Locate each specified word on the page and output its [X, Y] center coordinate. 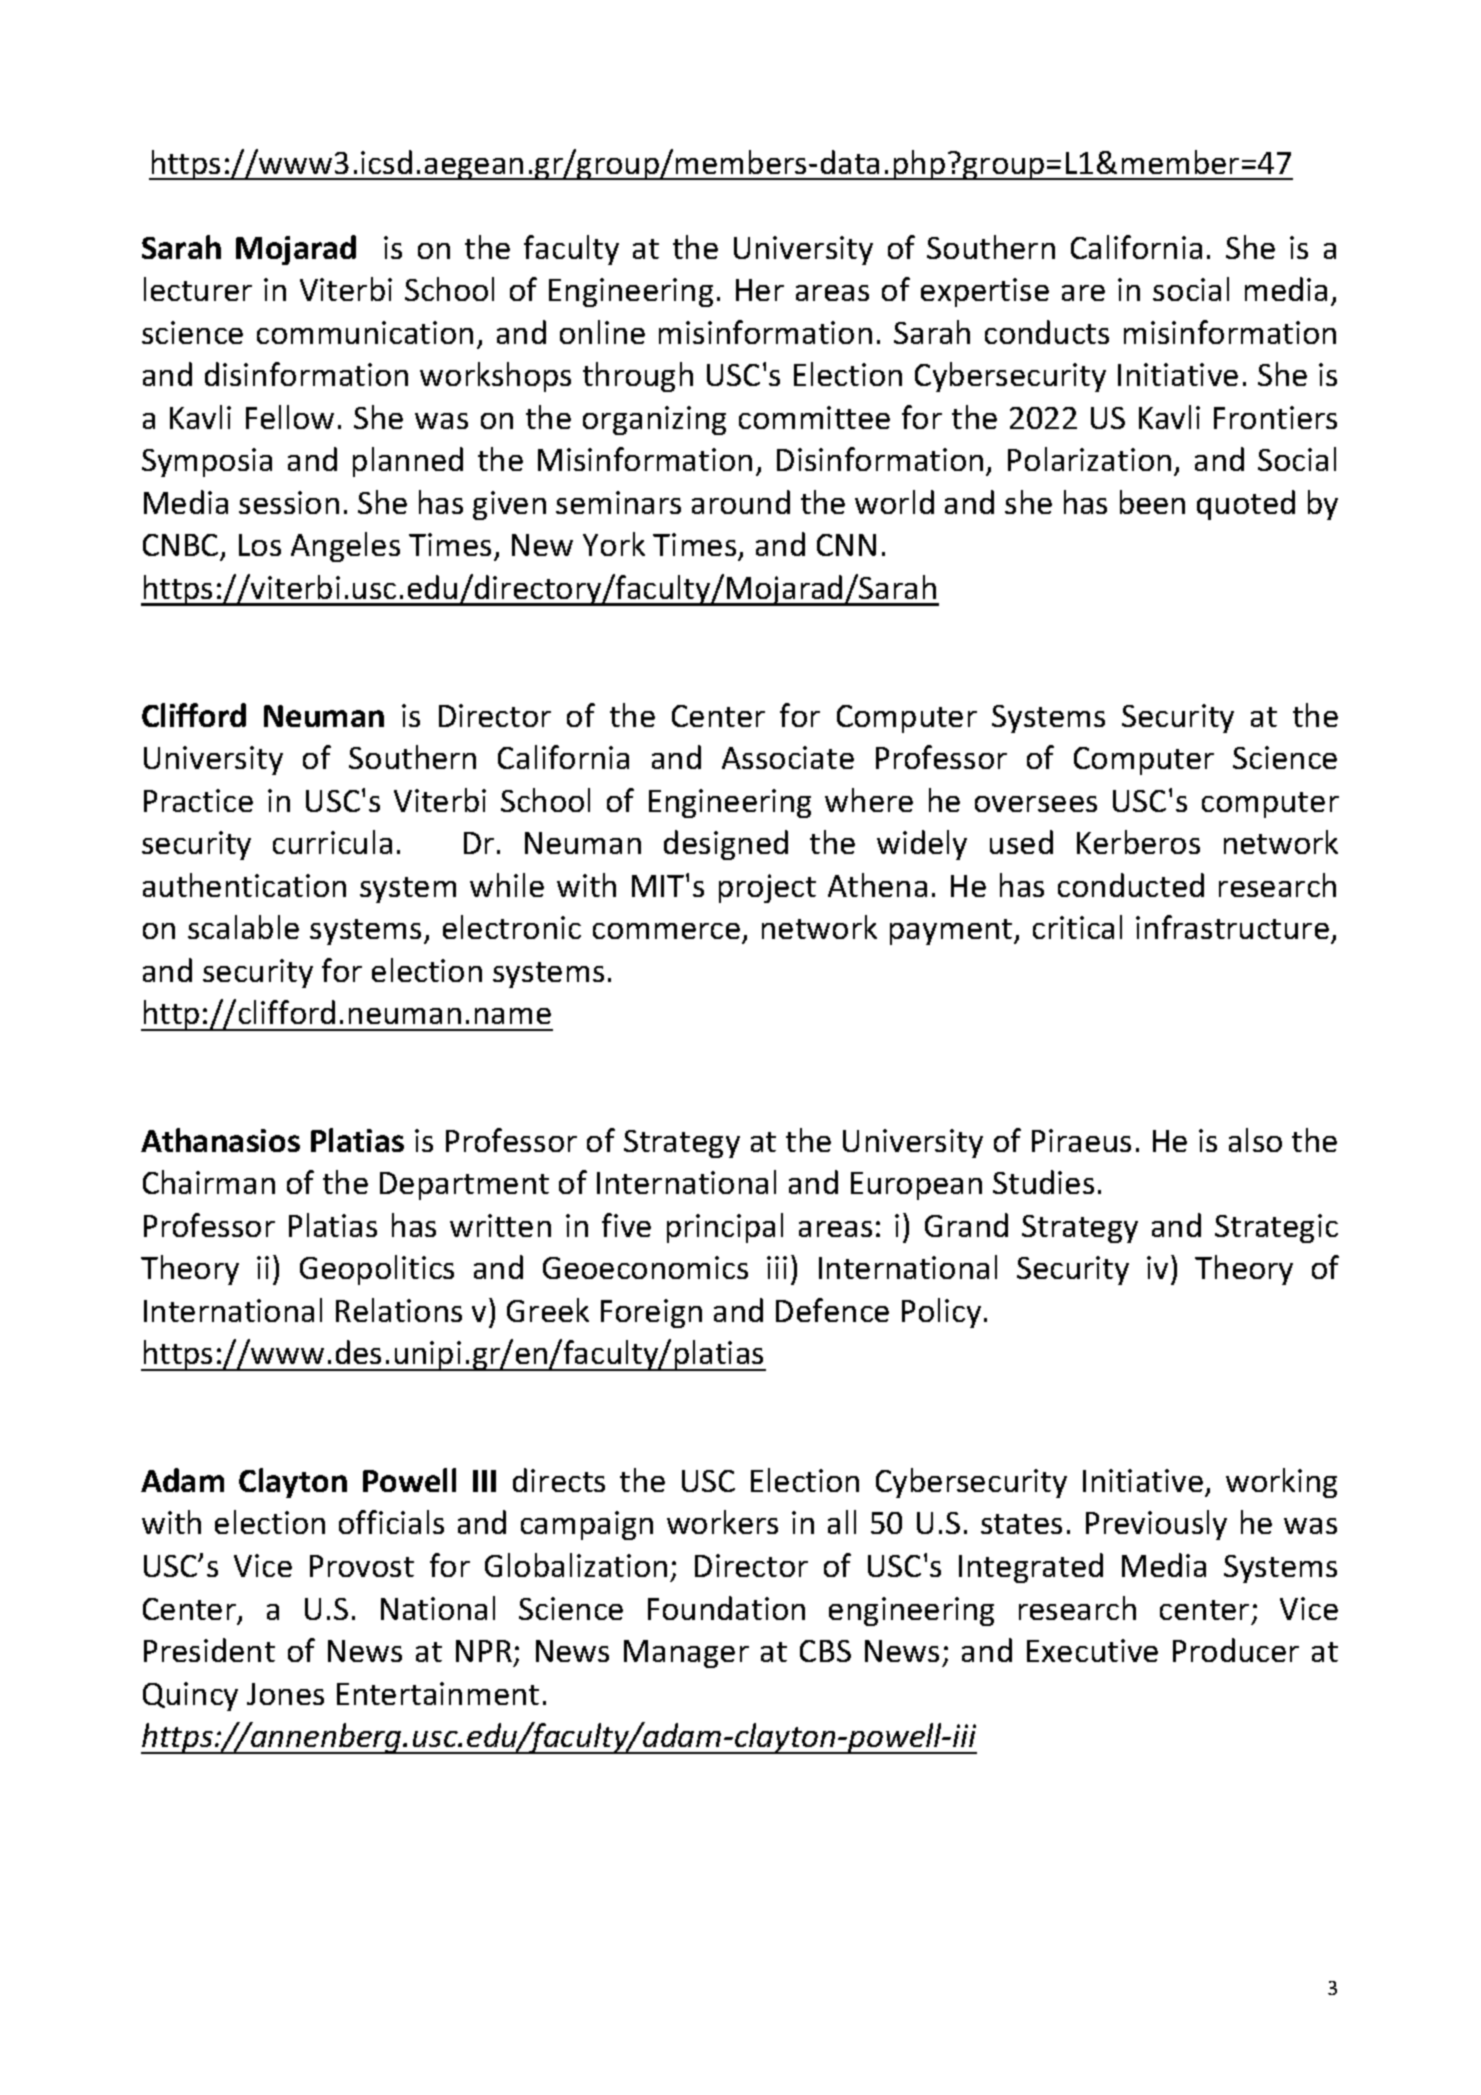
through [638, 377]
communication [365, 332]
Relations [399, 1310]
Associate [788, 757]
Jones [285, 1694]
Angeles [345, 547]
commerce [666, 931]
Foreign [651, 1313]
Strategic [1276, 1228]
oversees [1036, 804]
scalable [243, 927]
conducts [1047, 332]
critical [1077, 927]
